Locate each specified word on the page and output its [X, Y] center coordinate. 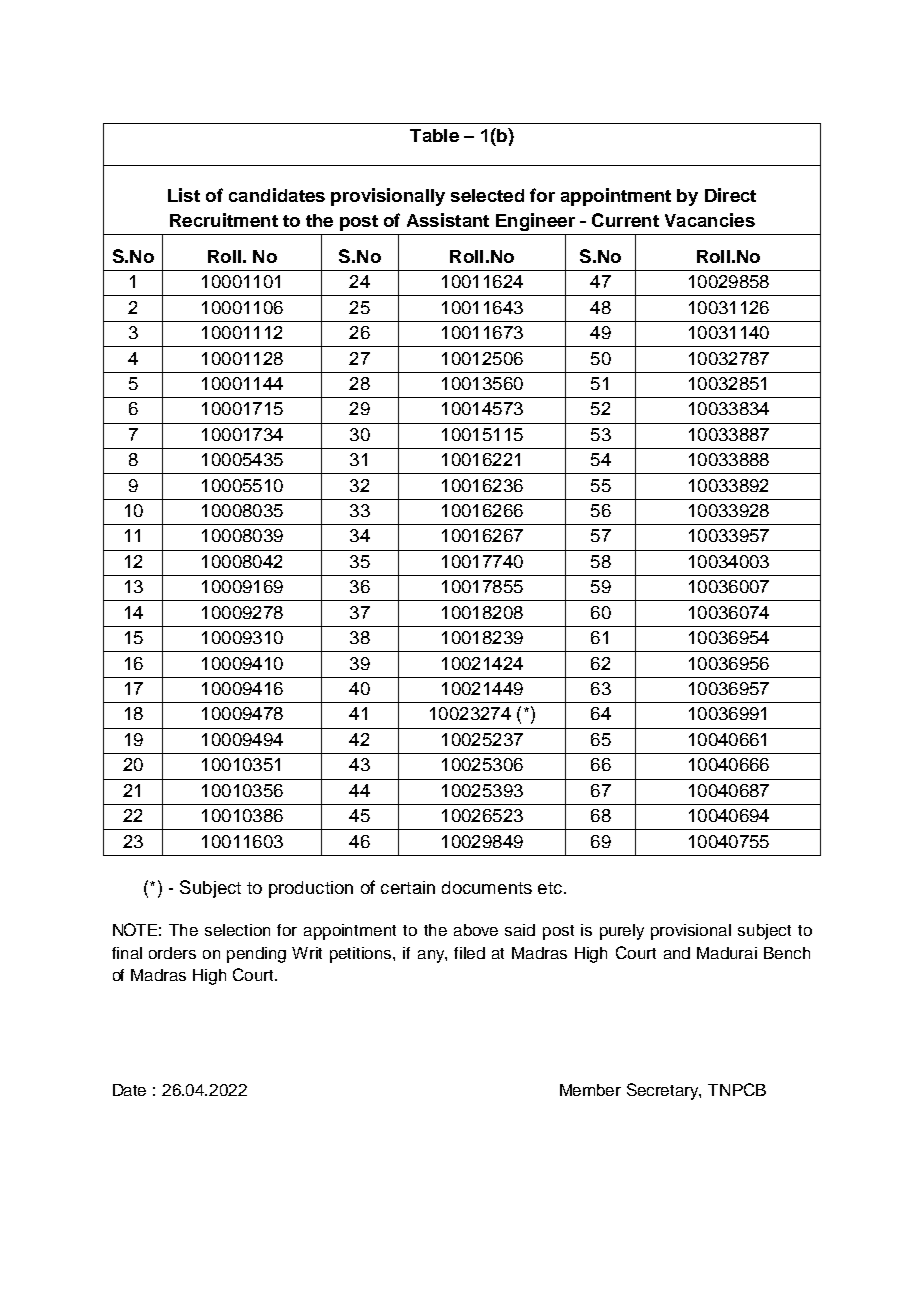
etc [551, 888]
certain [408, 887]
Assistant [448, 220]
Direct [730, 195]
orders [172, 953]
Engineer [535, 222]
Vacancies [710, 220]
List [184, 195]
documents [487, 887]
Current [625, 220]
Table [434, 135]
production [311, 889]
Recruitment [224, 220]
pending [256, 955]
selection [237, 930]
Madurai [727, 953]
